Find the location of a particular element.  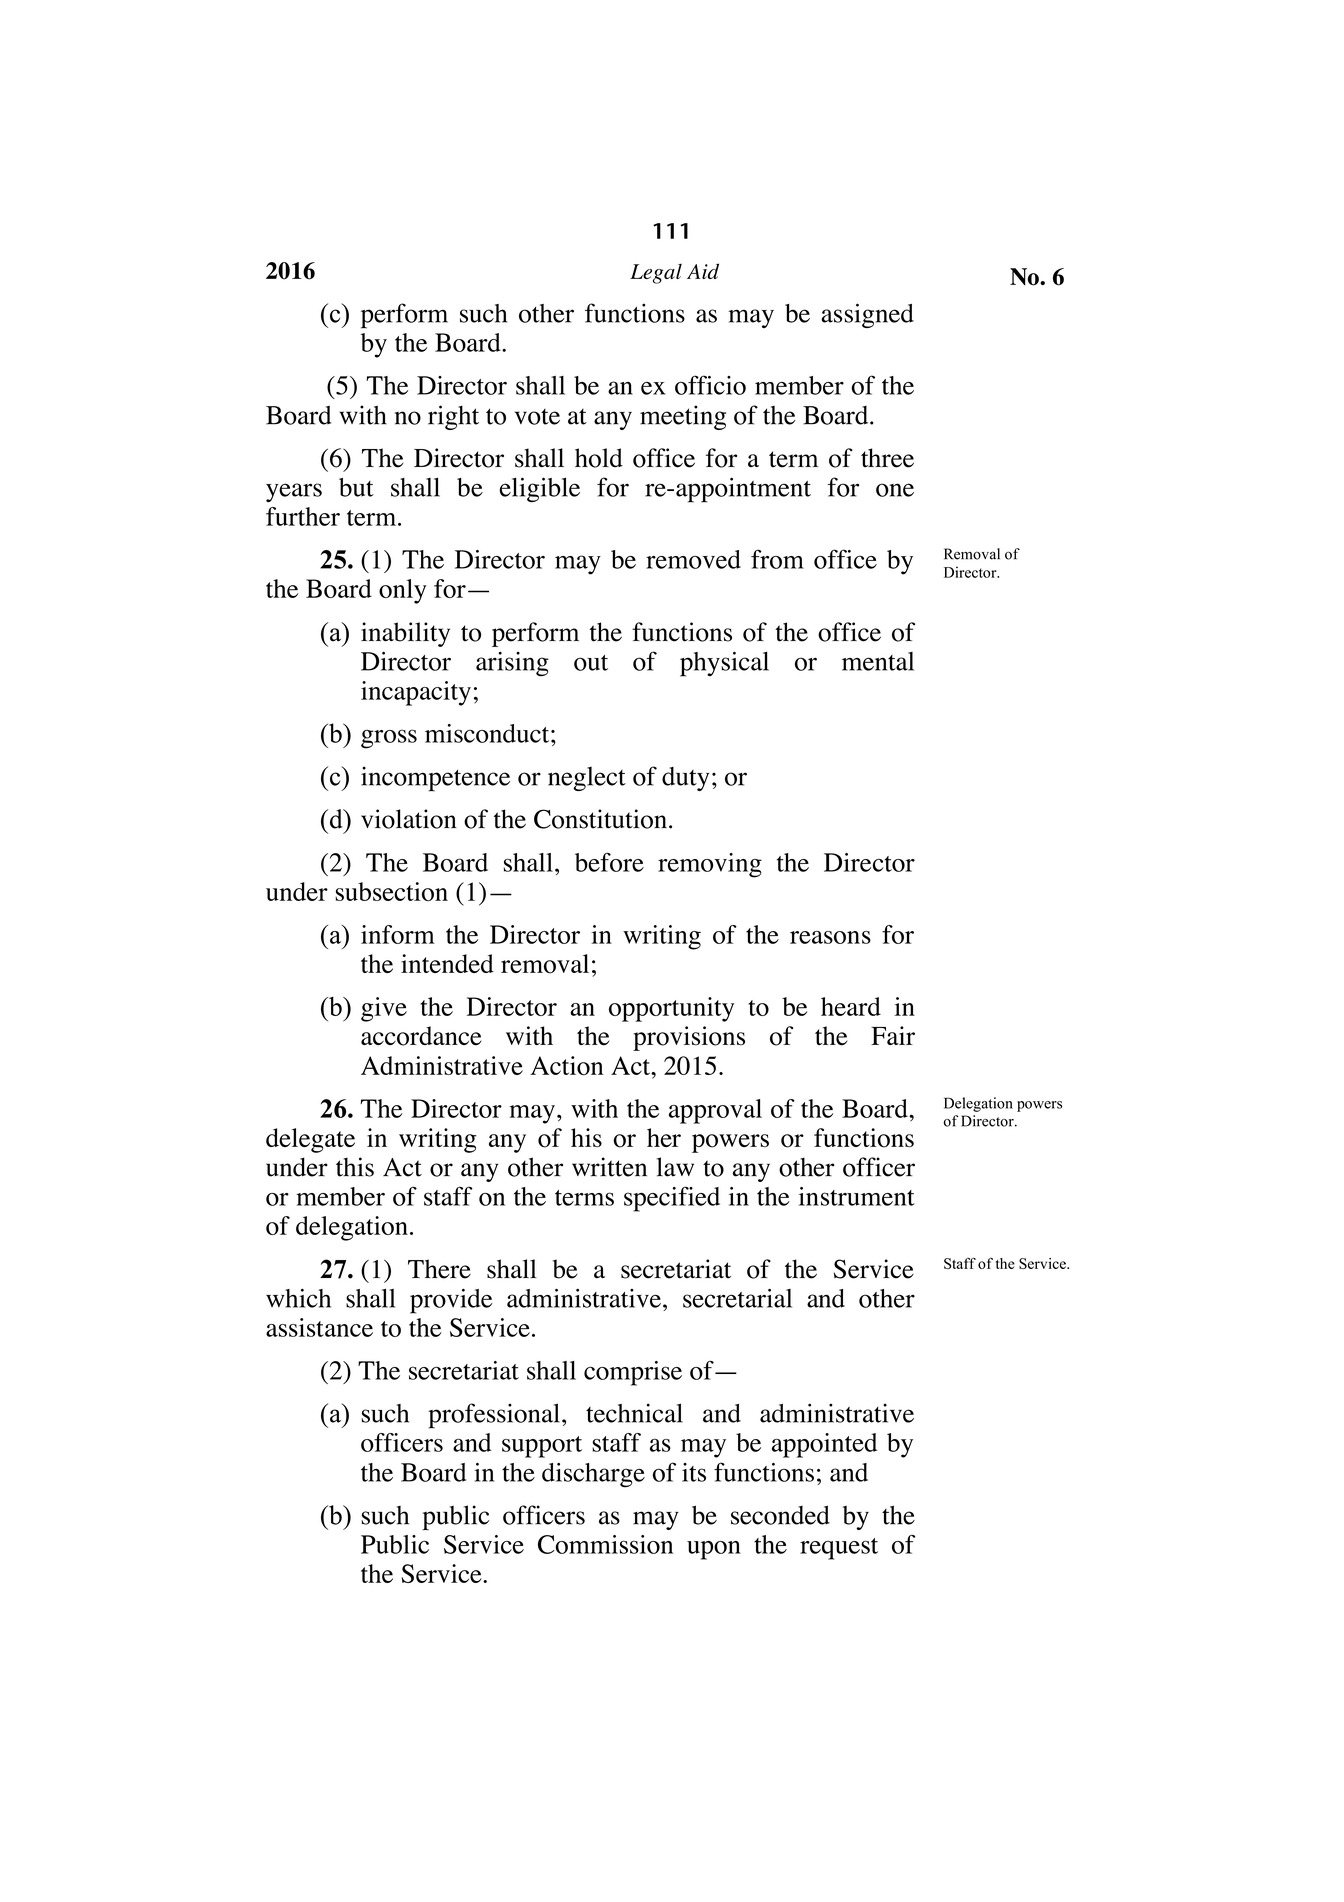

request is located at coordinates (839, 1549).
